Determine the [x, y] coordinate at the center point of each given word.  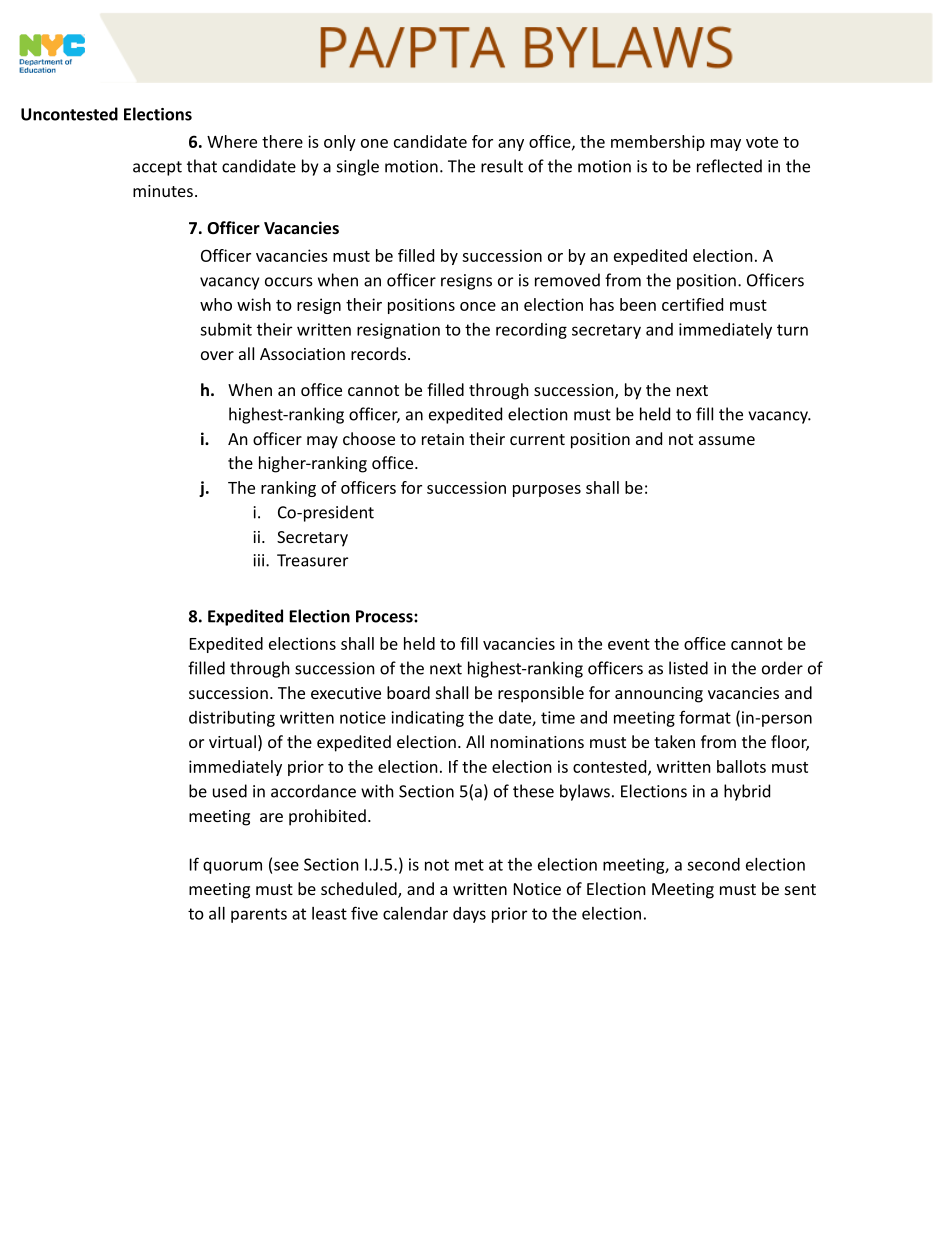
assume [727, 440]
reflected [729, 166]
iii [259, 560]
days [469, 915]
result [502, 166]
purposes [547, 491]
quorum [232, 867]
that [202, 166]
